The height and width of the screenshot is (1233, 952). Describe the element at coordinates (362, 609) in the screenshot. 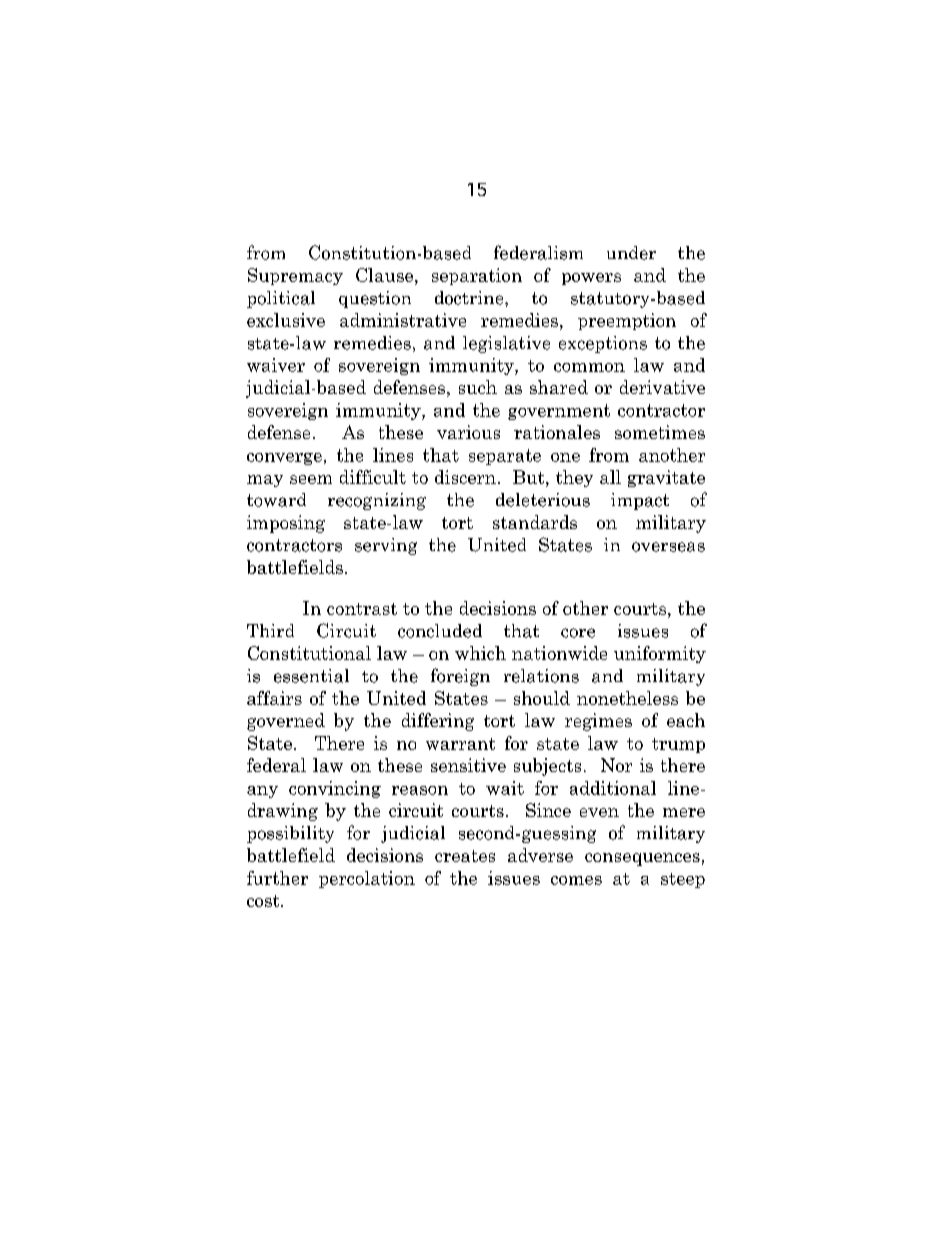

I see `contrast` at that location.
